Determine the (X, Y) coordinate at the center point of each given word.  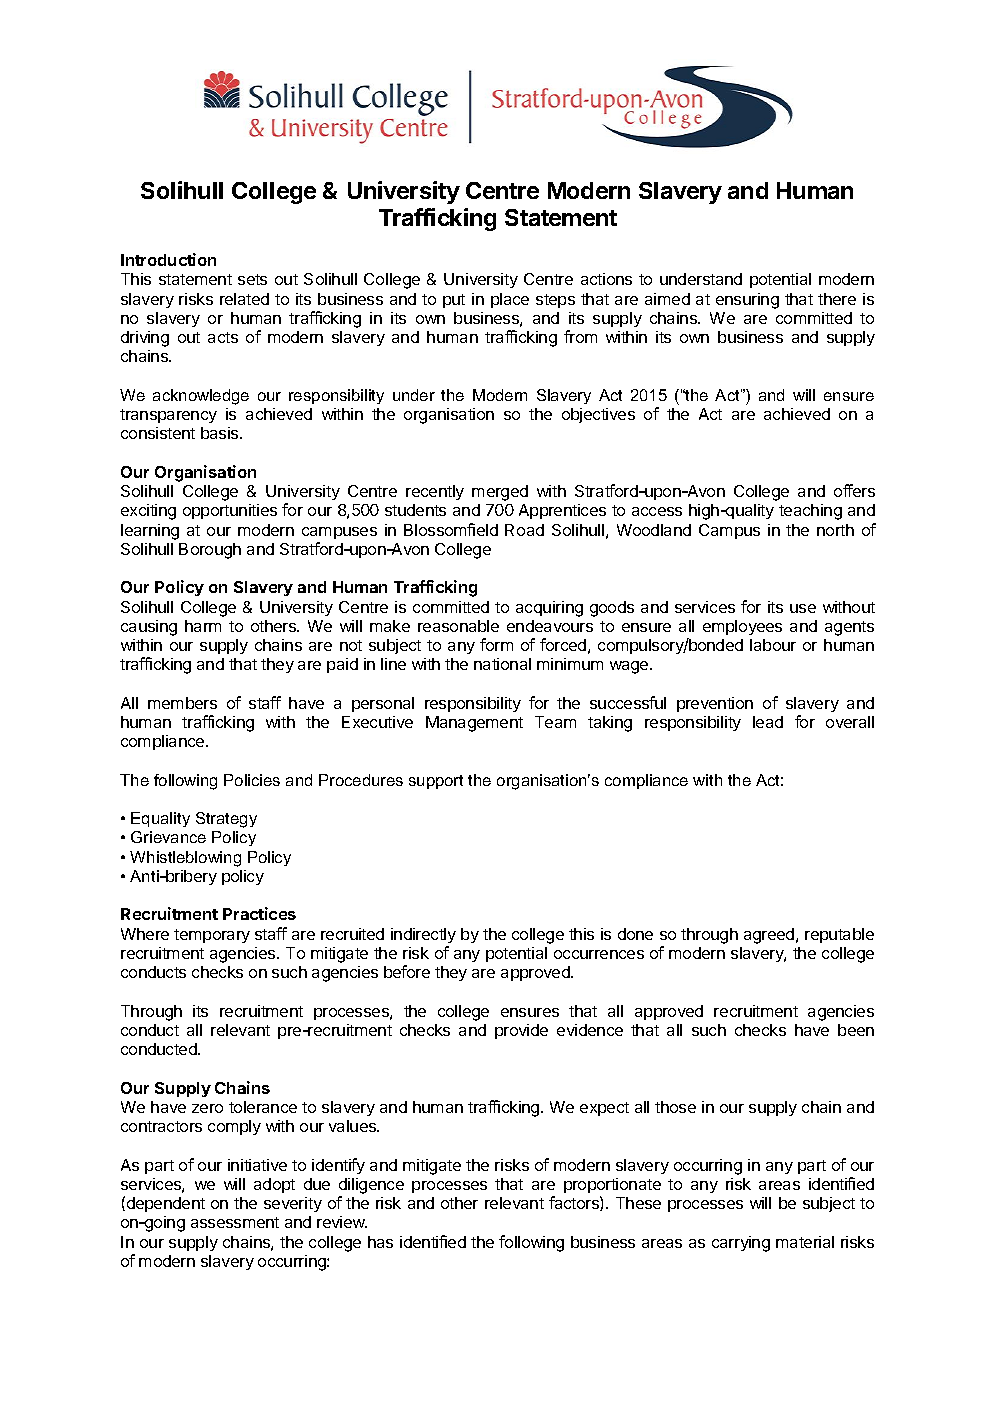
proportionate (612, 1185)
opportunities (230, 511)
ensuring (747, 301)
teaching (810, 512)
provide (521, 1031)
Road (524, 530)
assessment (235, 1222)
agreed (770, 936)
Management (474, 724)
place (510, 300)
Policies (252, 780)
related (244, 299)
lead (768, 722)
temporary (212, 936)
